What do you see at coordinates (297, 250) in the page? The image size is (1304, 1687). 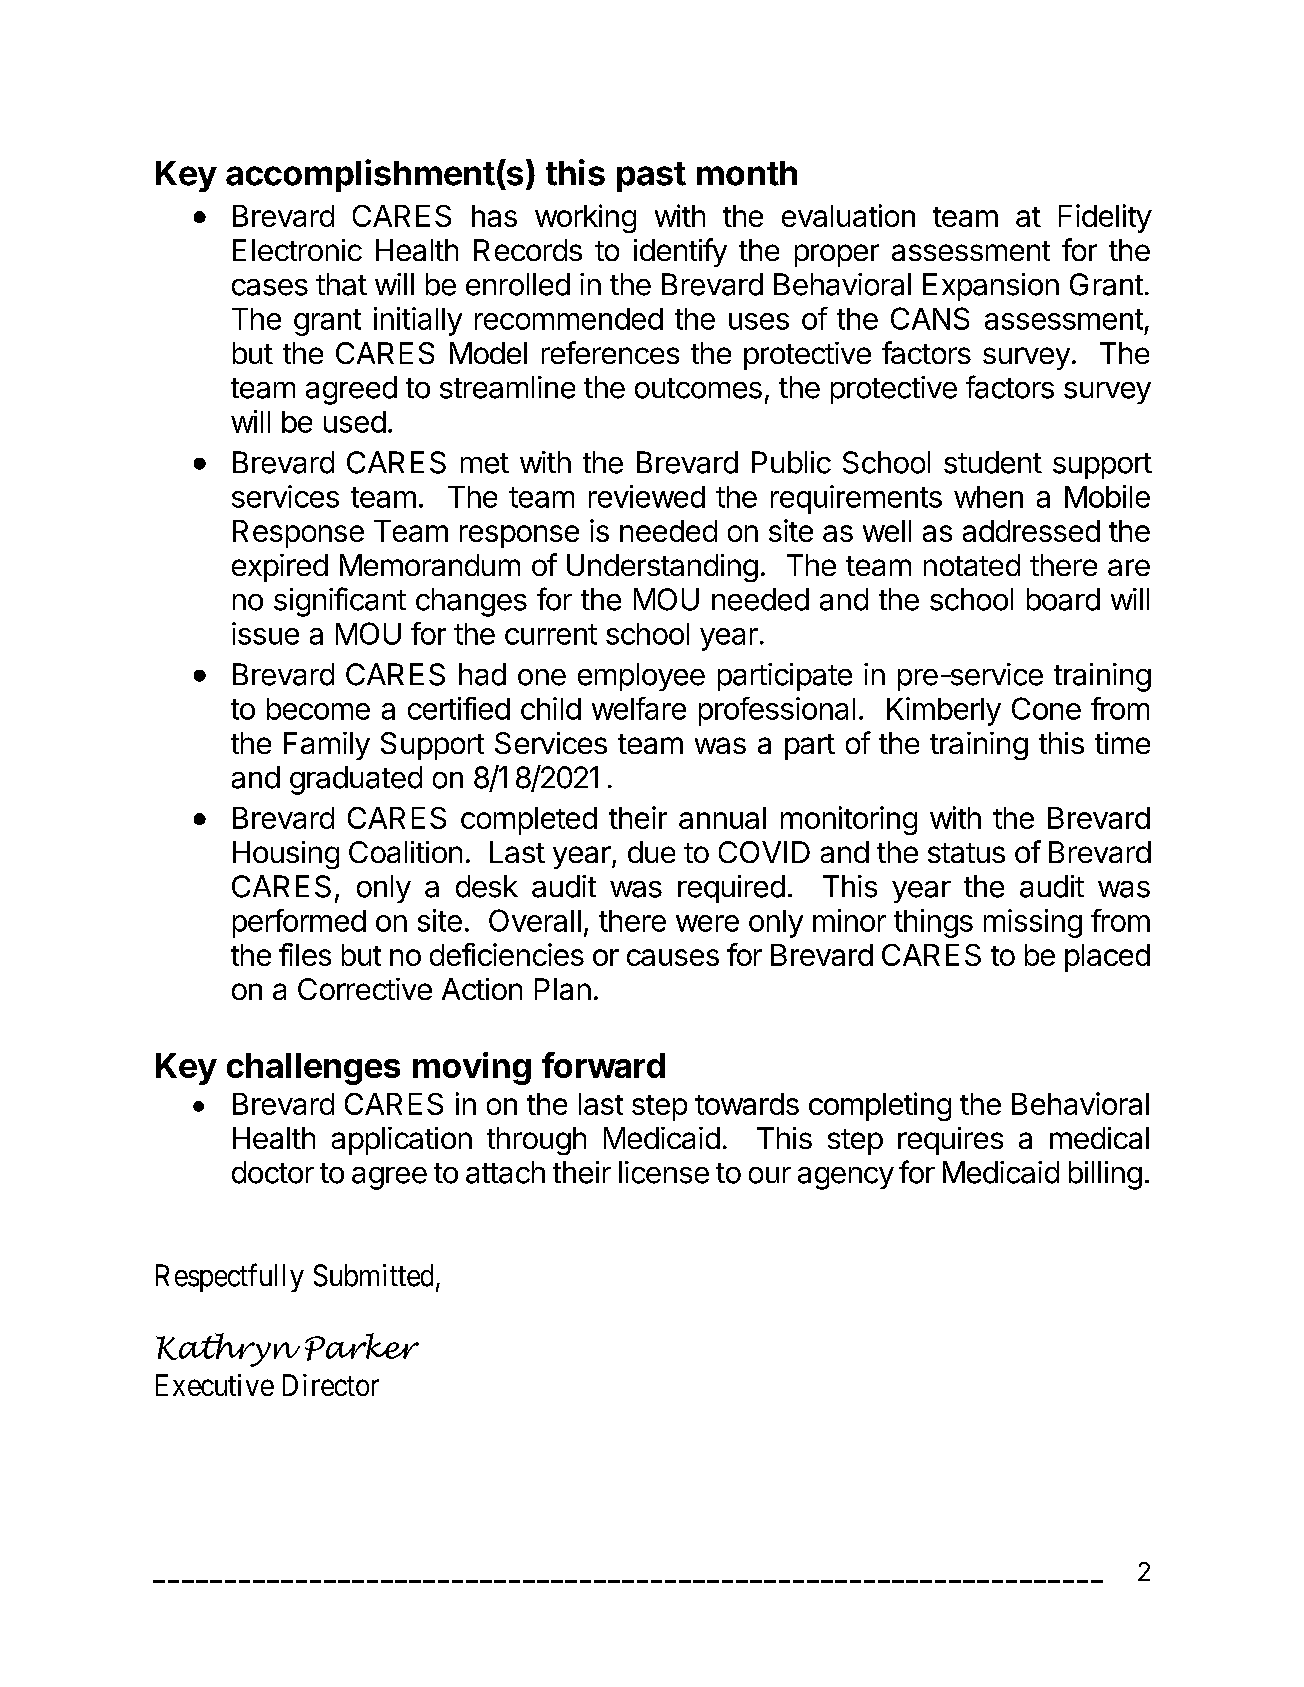 I see `Electronic` at bounding box center [297, 250].
